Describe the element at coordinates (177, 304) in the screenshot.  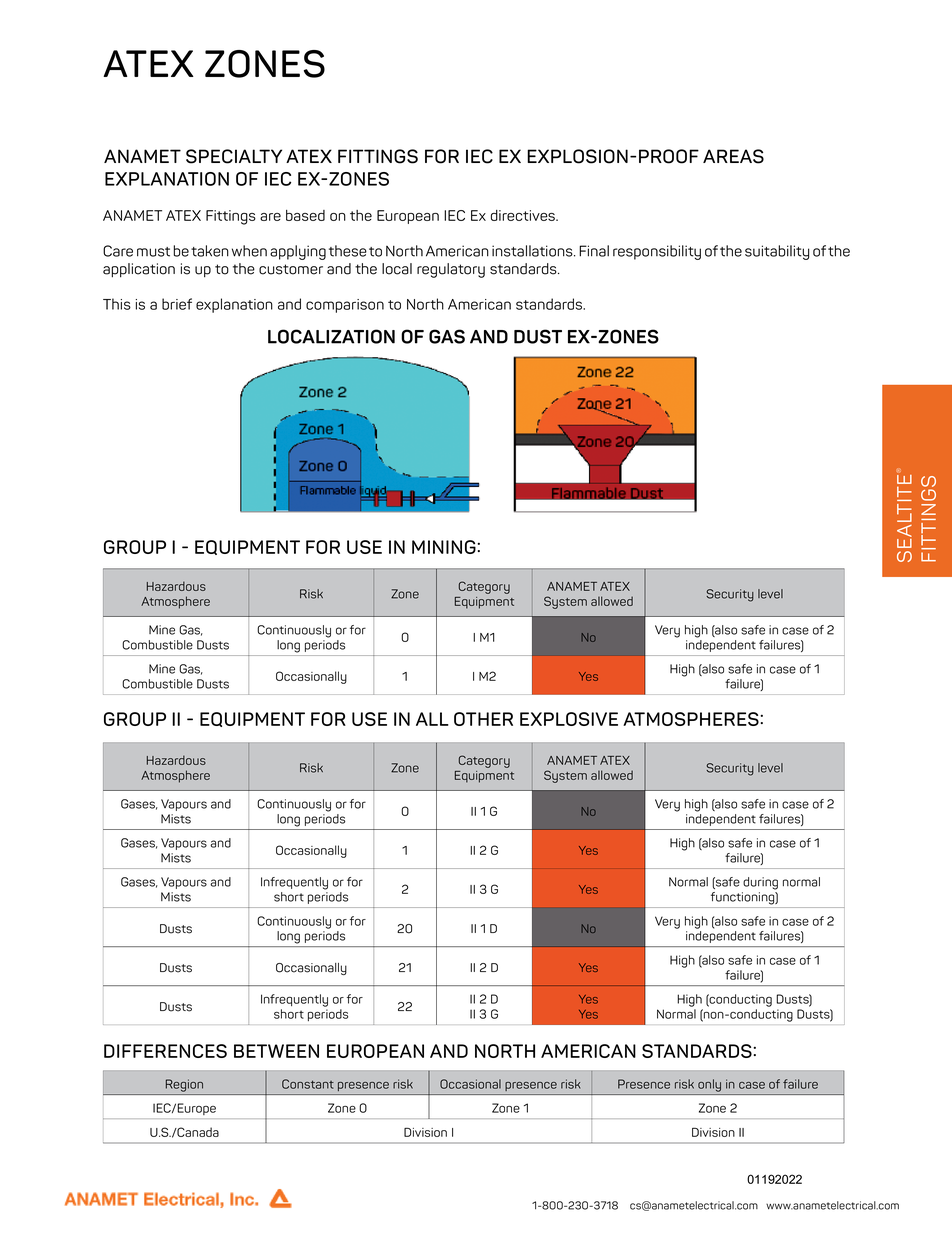
I see `brief` at that location.
